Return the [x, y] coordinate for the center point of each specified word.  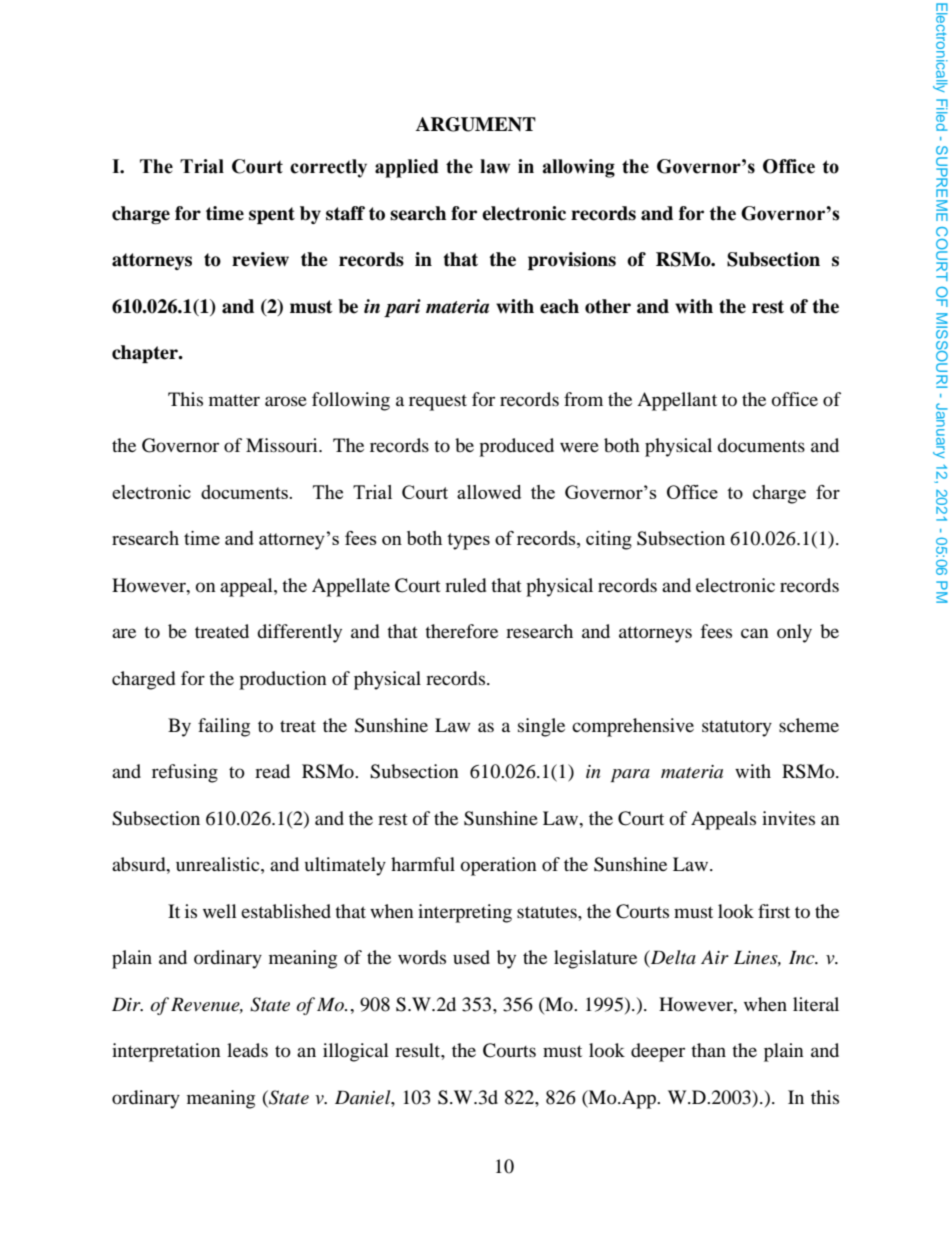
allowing [578, 168]
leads [247, 1050]
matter [234, 400]
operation [499, 866]
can [755, 633]
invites [788, 818]
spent [272, 215]
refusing [185, 773]
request [438, 402]
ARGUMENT [476, 124]
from [583, 399]
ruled [465, 585]
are [124, 633]
